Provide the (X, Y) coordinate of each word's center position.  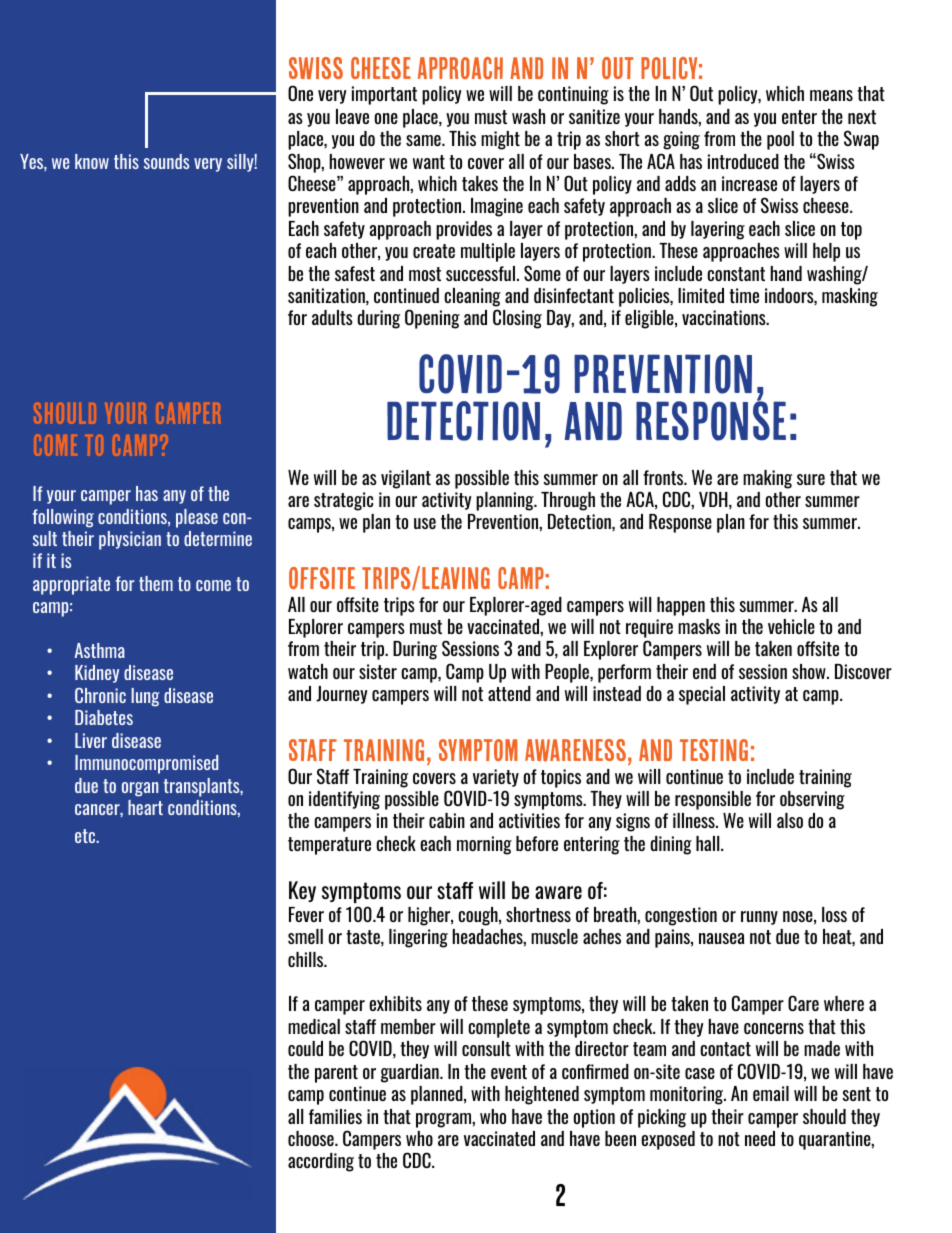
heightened (542, 1095)
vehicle (791, 626)
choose (312, 1138)
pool (780, 140)
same (424, 140)
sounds (166, 161)
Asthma (99, 650)
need (760, 1138)
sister (378, 671)
